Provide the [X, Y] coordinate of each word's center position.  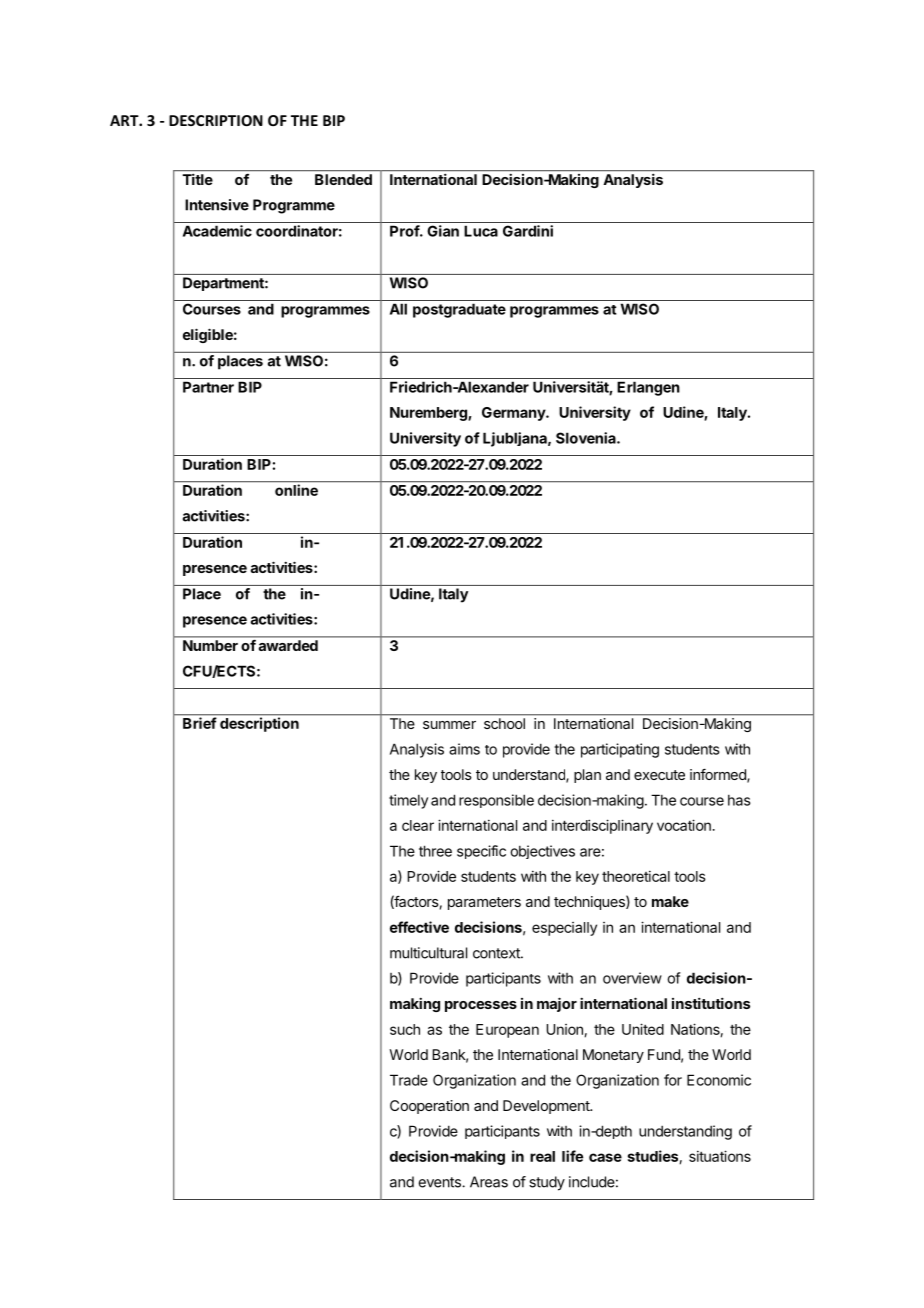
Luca [481, 231]
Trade [409, 1080]
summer [449, 725]
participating [620, 750]
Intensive [217, 205]
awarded [288, 645]
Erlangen [648, 388]
